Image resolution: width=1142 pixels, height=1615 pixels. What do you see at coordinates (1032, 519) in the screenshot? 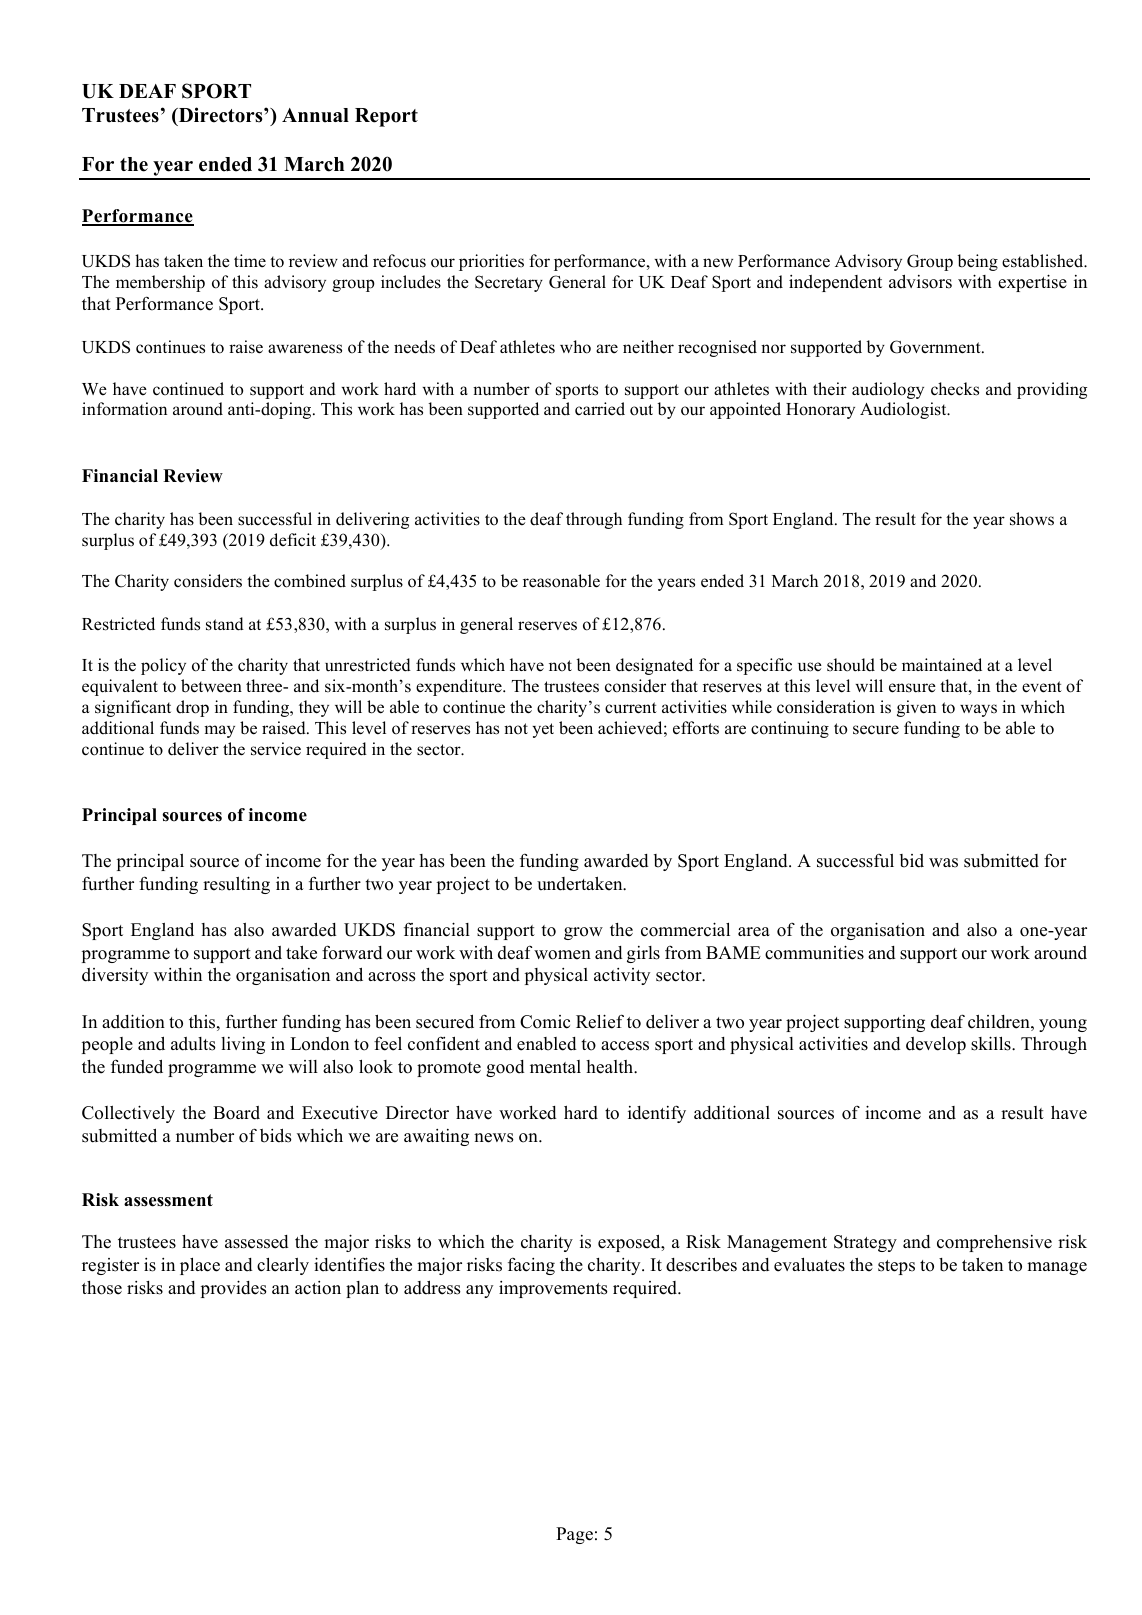
I see `shows` at bounding box center [1032, 519].
